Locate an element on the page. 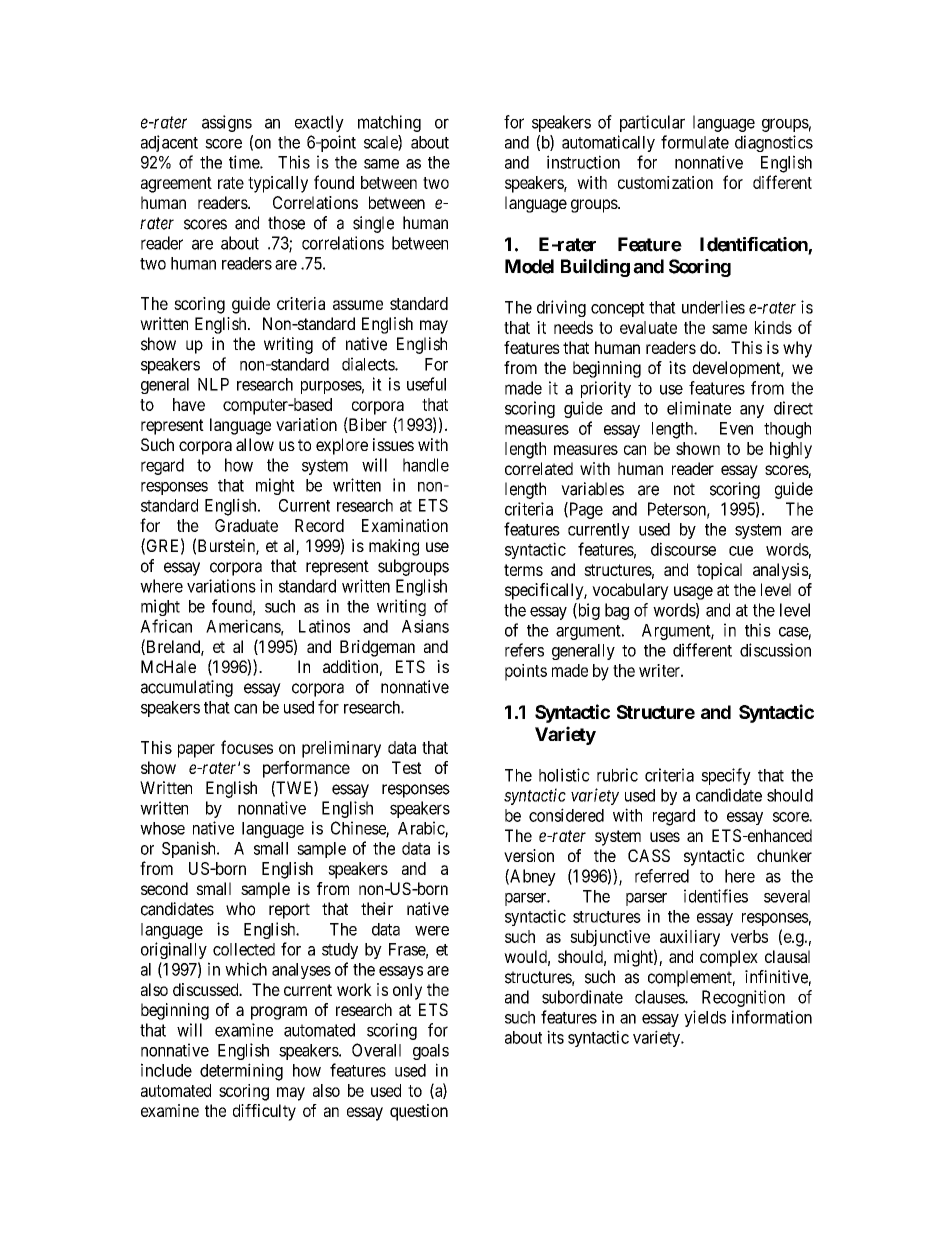  allow is located at coordinates (255, 444).
